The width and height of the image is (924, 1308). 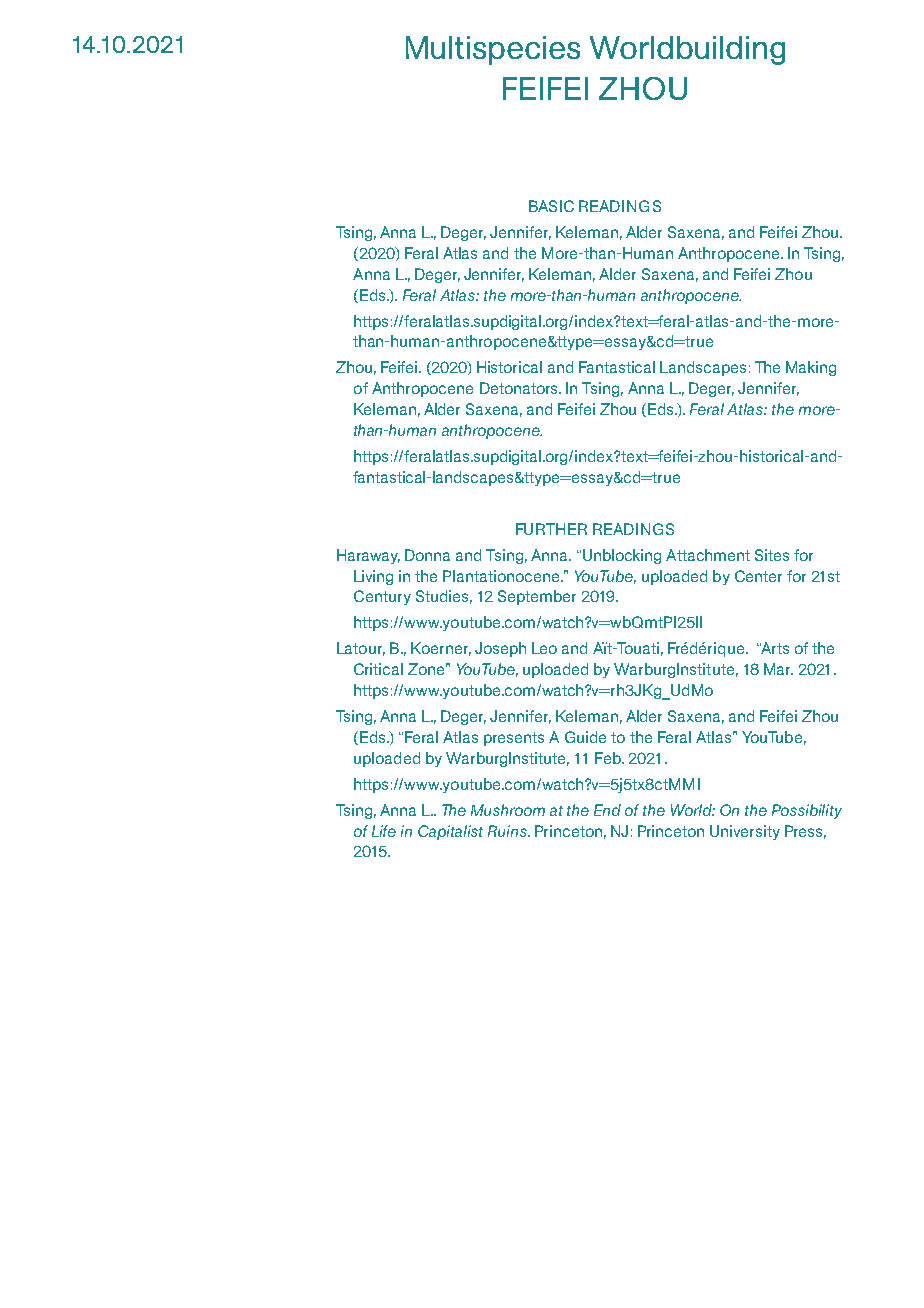 What do you see at coordinates (773, 648) in the image?
I see `Arts` at bounding box center [773, 648].
